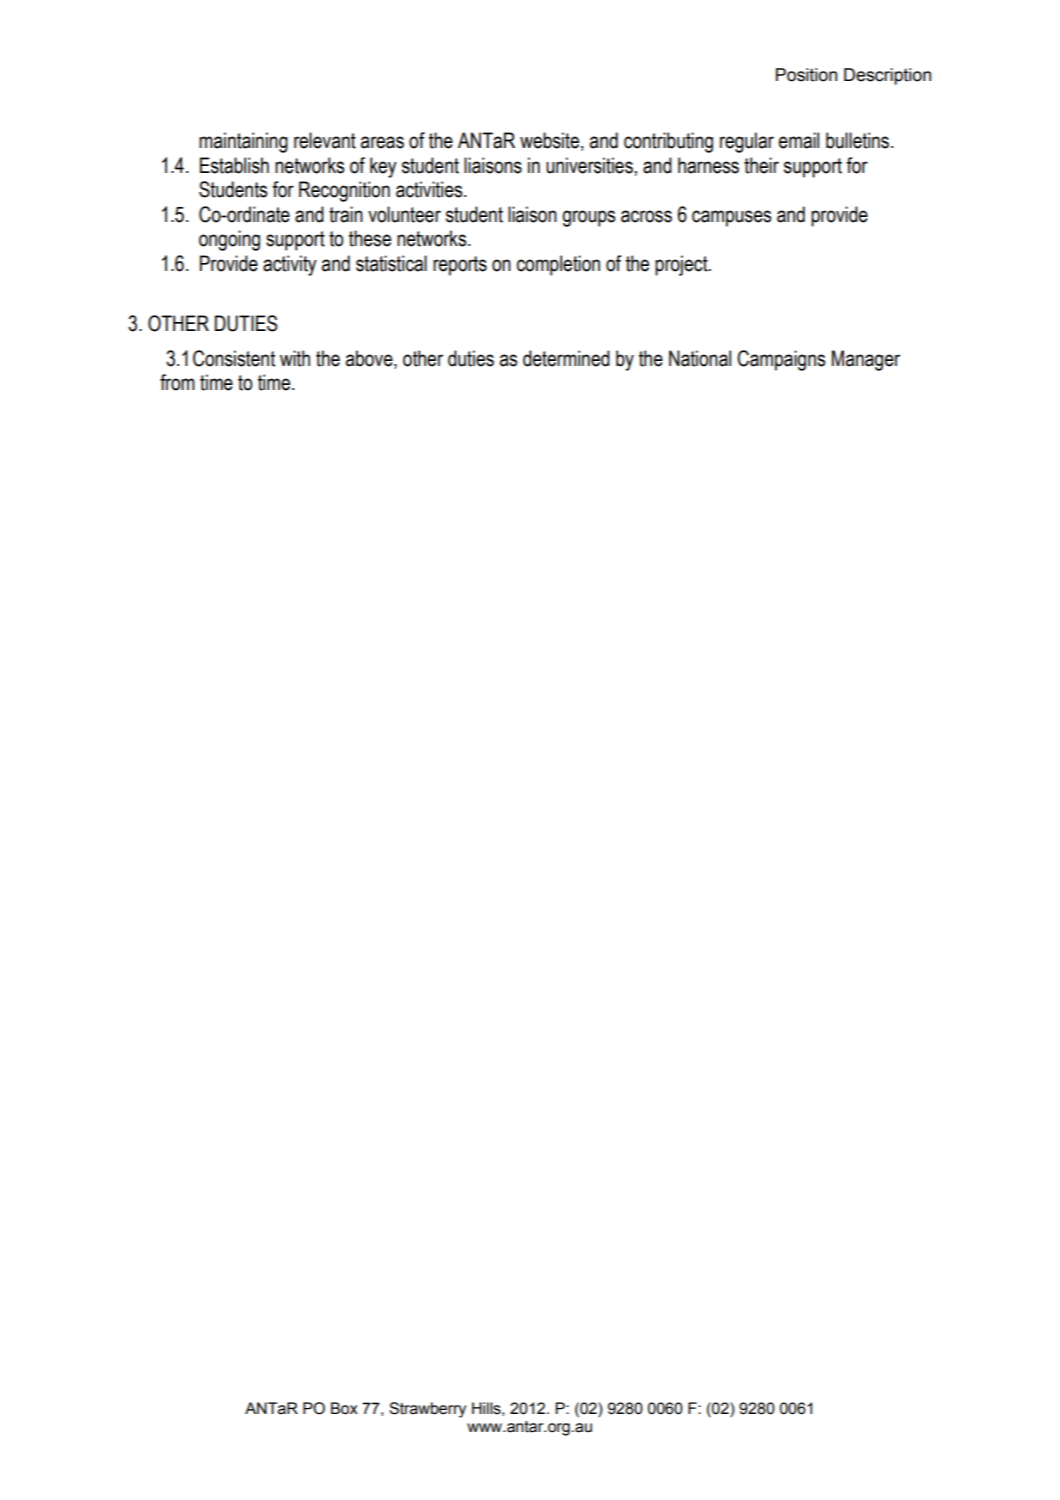 The width and height of the screenshot is (1060, 1500). I want to click on determined, so click(566, 358).
